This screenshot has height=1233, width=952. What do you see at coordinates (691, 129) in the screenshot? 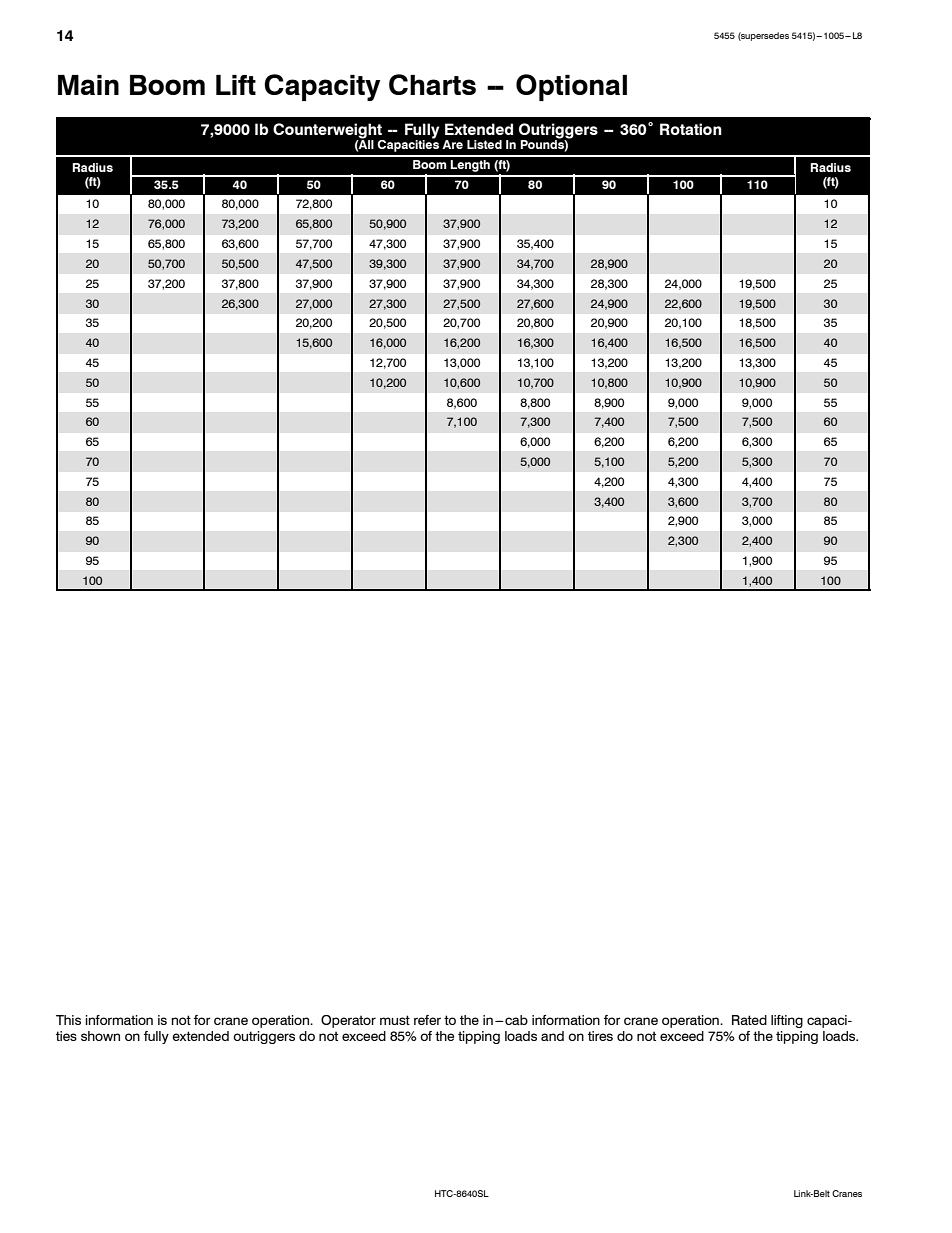
I see `Rotation` at bounding box center [691, 129].
